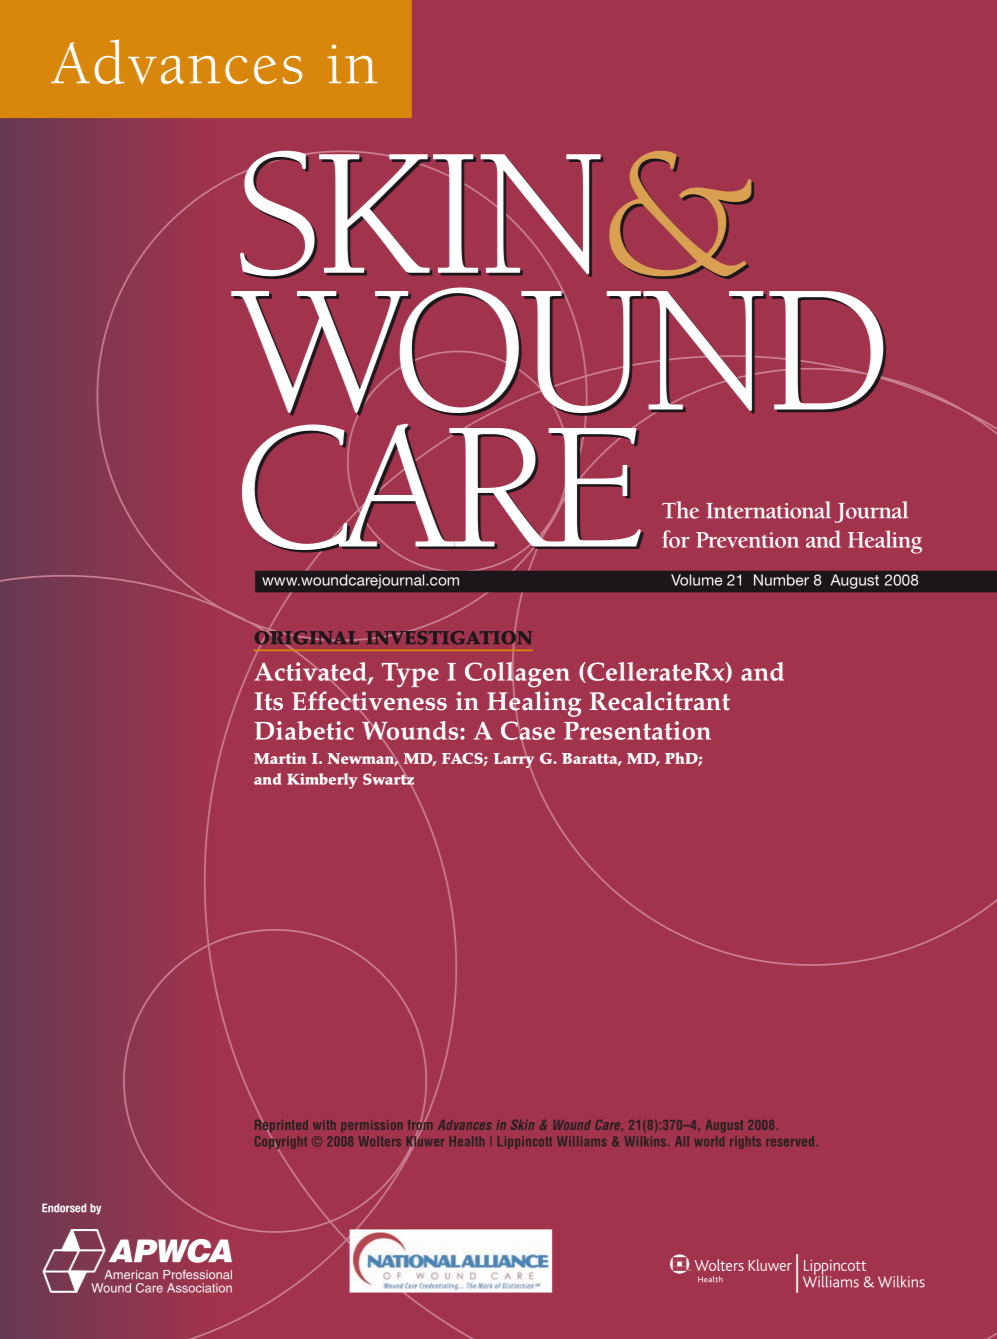 This screenshot has width=997, height=1339. Describe the element at coordinates (676, 539) in the screenshot. I see `for` at that location.
